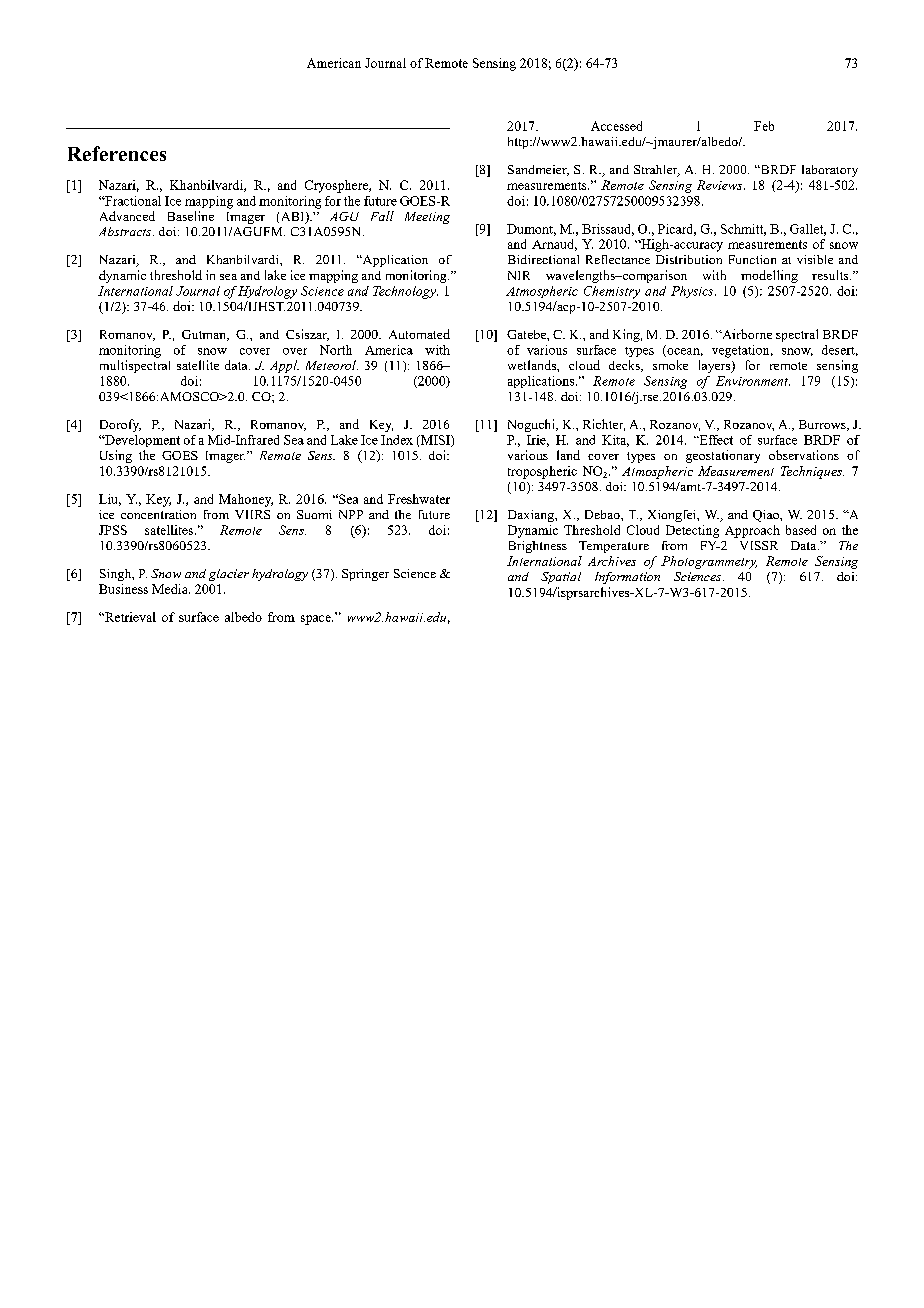  I want to click on NIR, so click(519, 275).
